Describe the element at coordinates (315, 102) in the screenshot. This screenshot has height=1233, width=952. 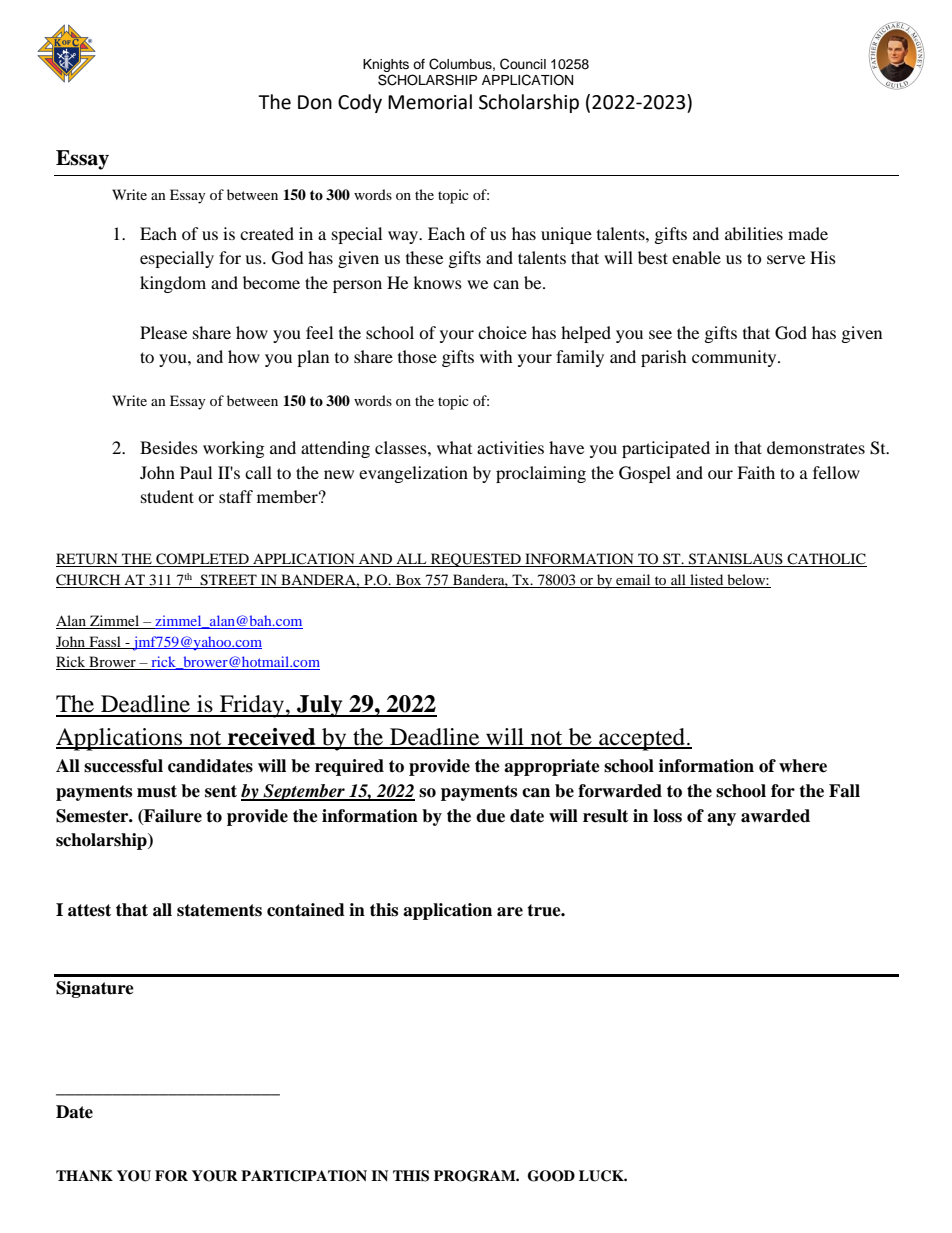
I see `Don` at that location.
